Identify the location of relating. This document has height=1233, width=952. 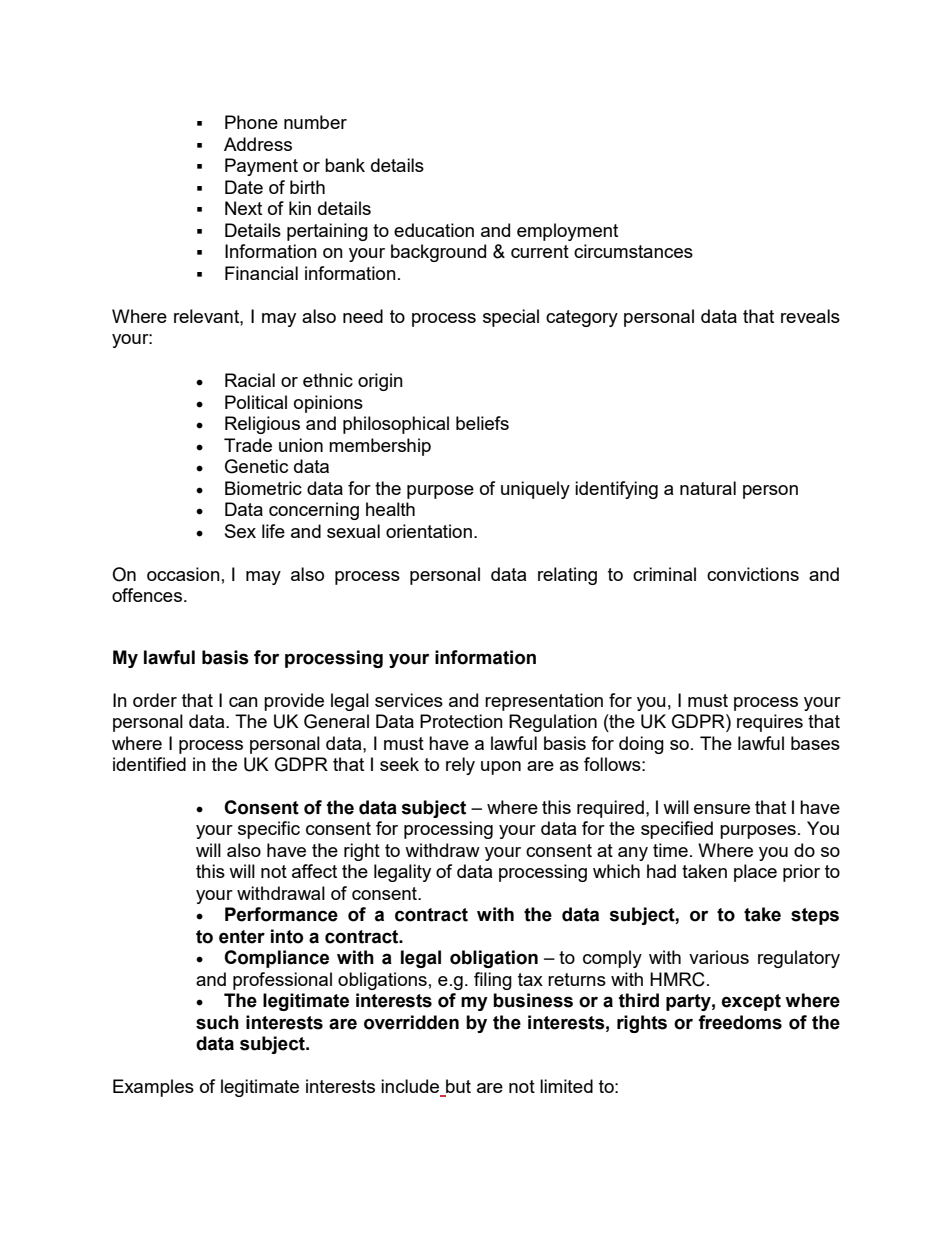
(567, 576).
